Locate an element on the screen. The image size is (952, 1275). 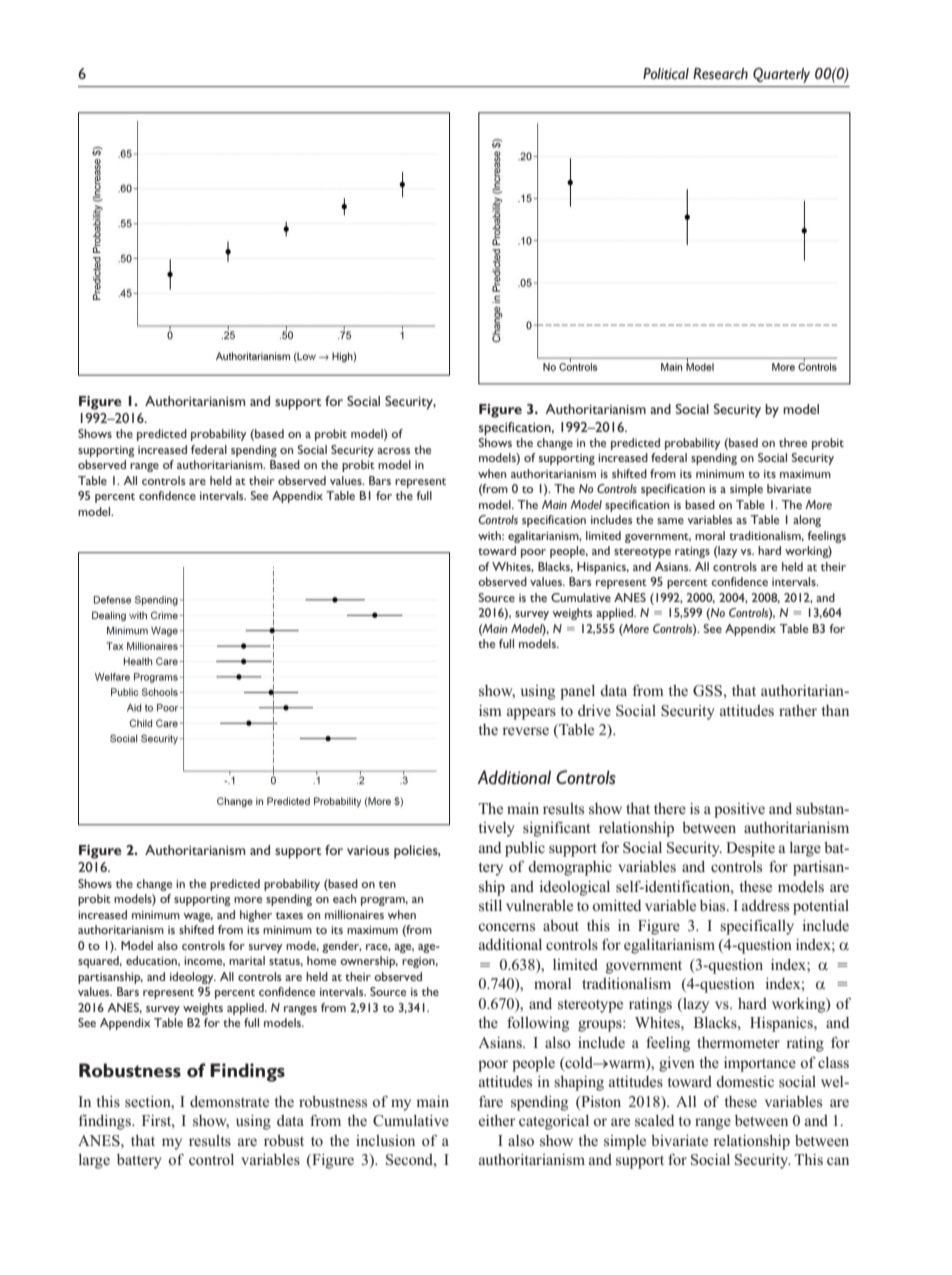
three is located at coordinates (793, 442).
